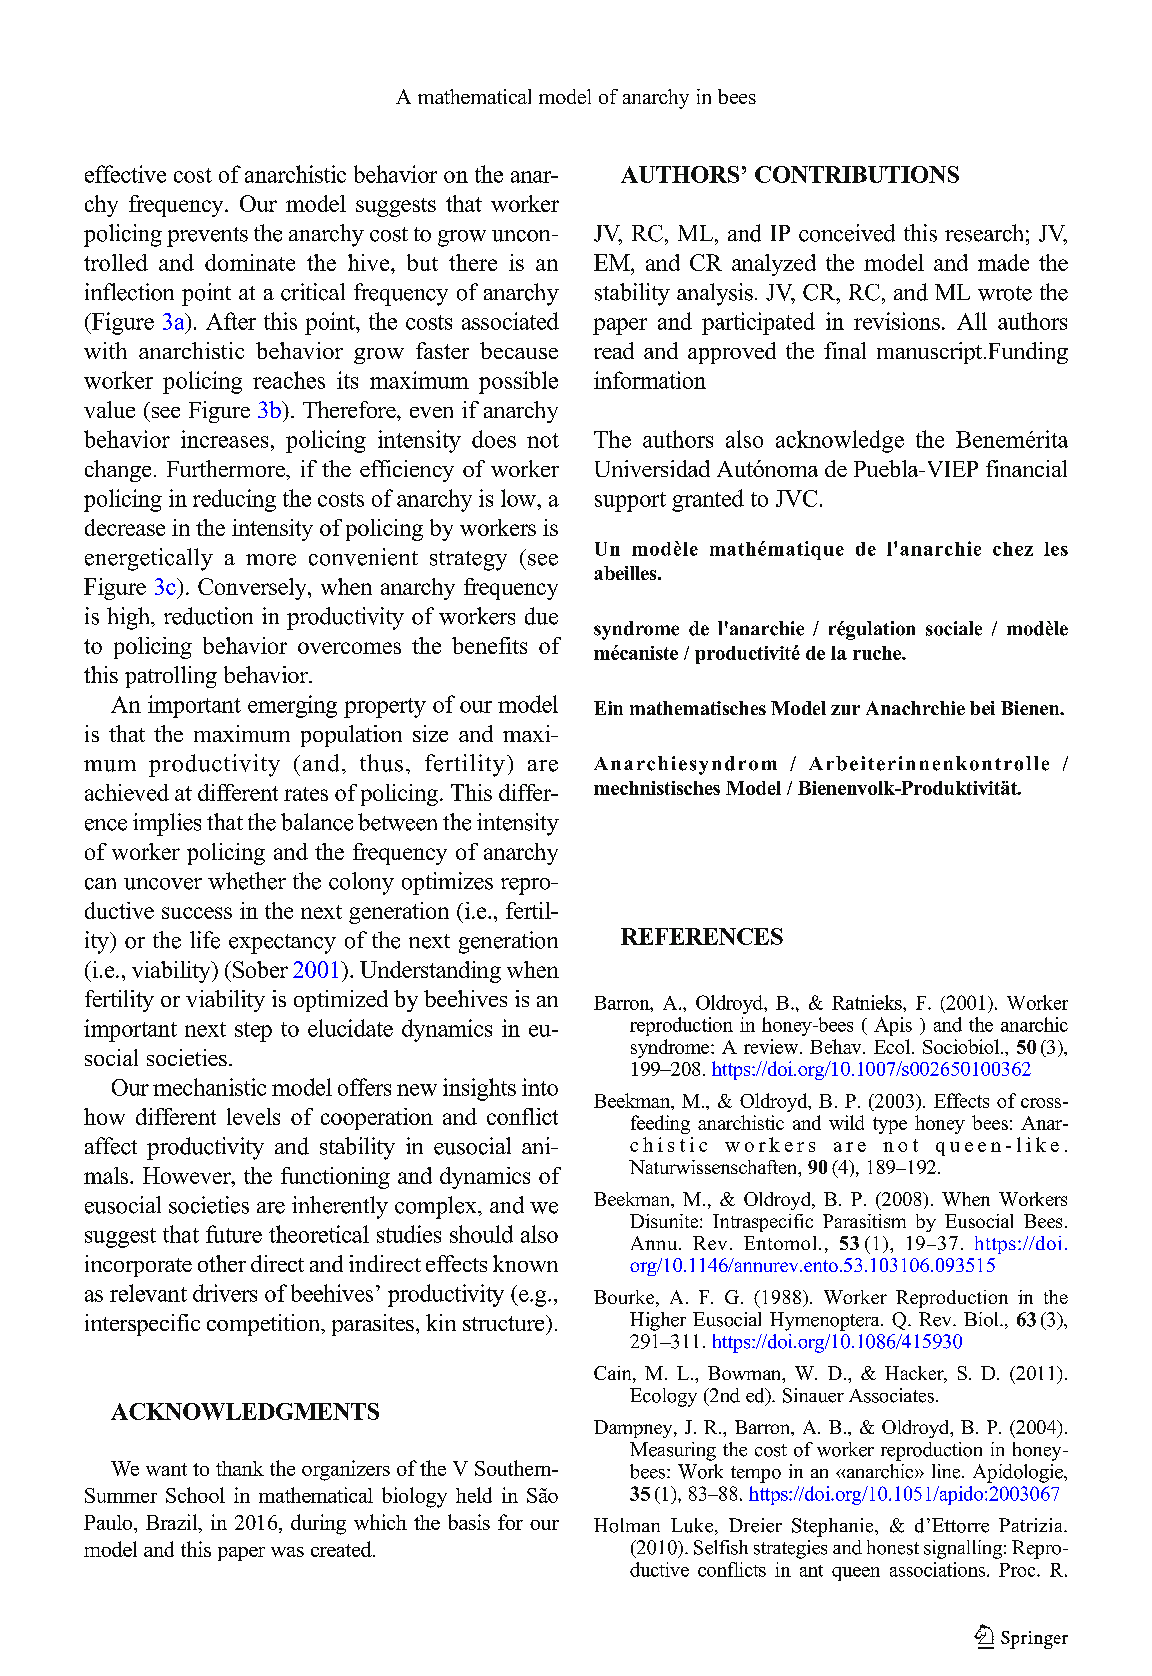 The height and width of the screenshot is (1676, 1152). What do you see at coordinates (247, 881) in the screenshot?
I see `whether` at bounding box center [247, 881].
